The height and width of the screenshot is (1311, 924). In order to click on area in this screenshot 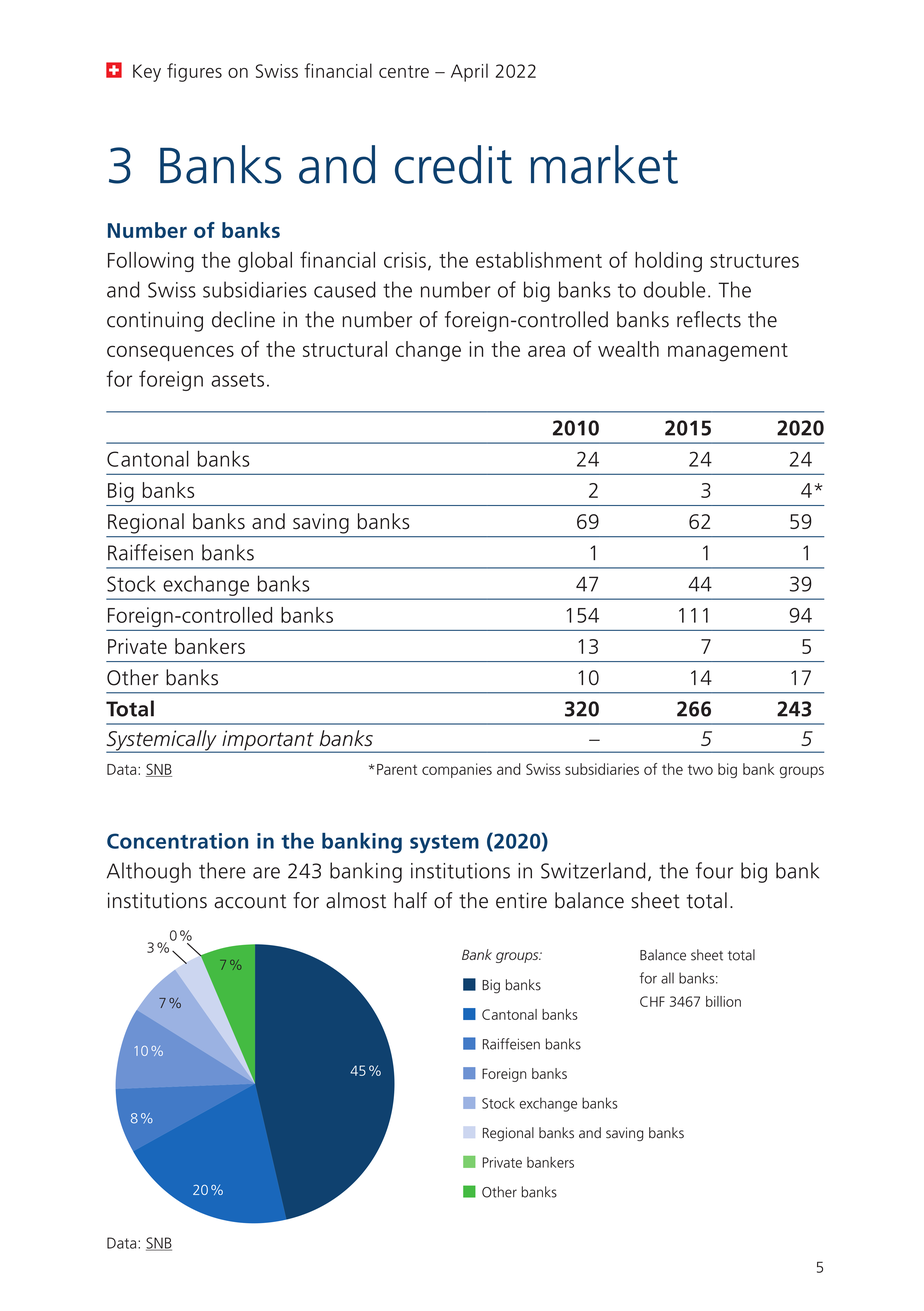, I will do `click(546, 351)`.
